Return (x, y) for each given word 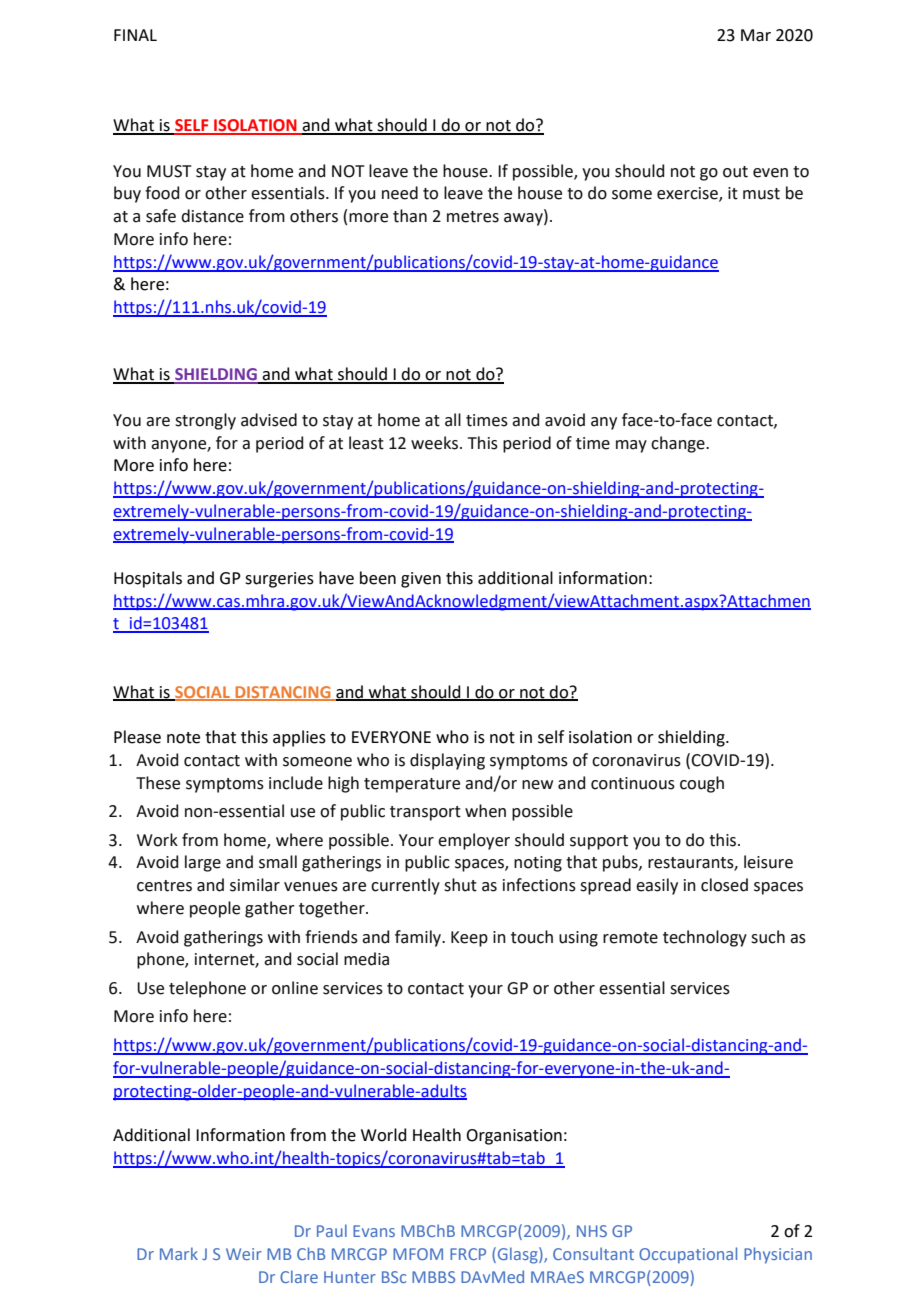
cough (702, 784)
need (400, 193)
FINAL (135, 35)
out (735, 172)
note (183, 738)
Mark (179, 1253)
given (421, 580)
